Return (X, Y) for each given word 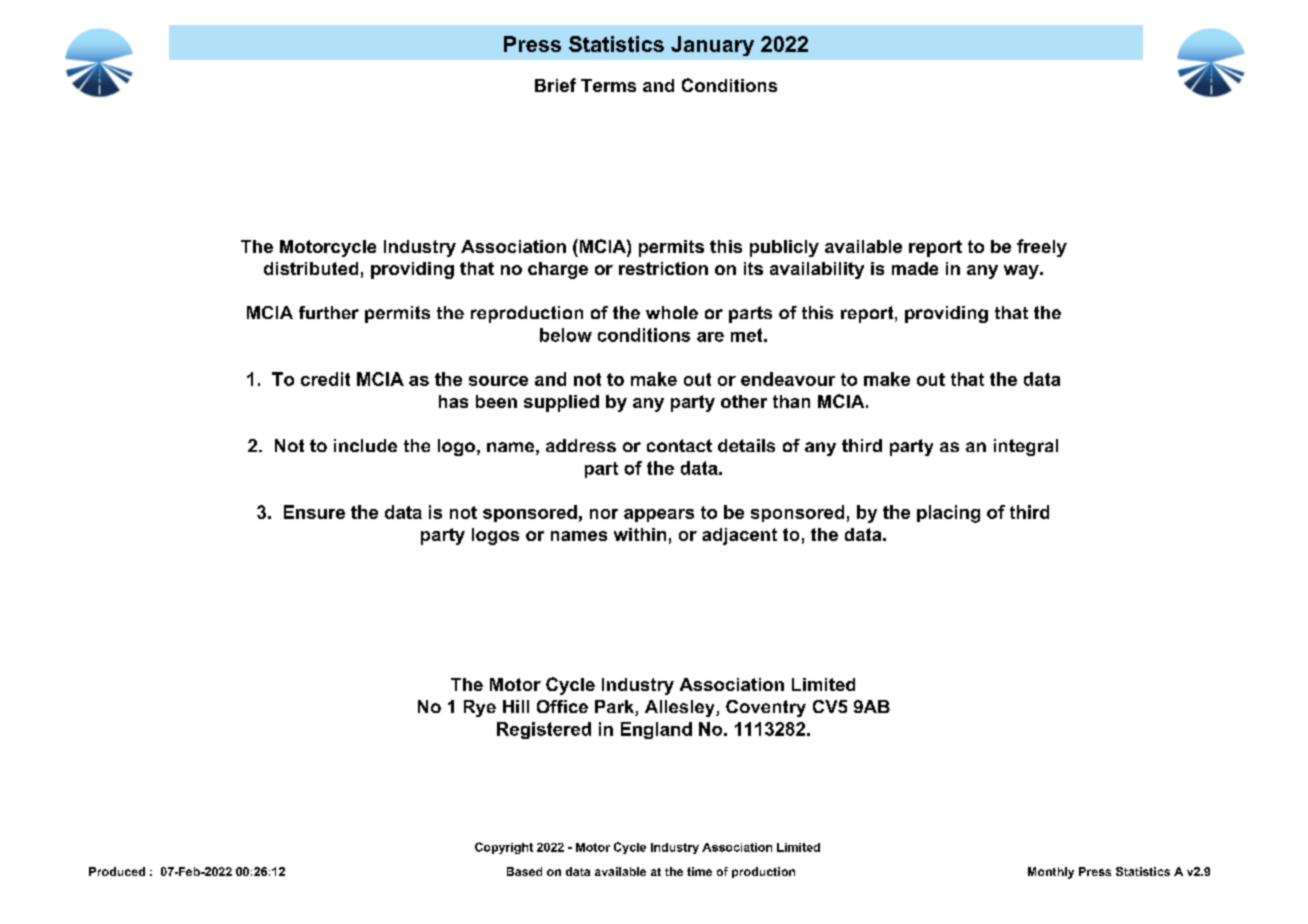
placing (948, 514)
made (915, 268)
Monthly (1051, 873)
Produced (117, 871)
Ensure (314, 512)
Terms (608, 85)
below (566, 335)
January (712, 46)
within (640, 534)
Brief (555, 85)
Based (524, 871)
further (329, 312)
